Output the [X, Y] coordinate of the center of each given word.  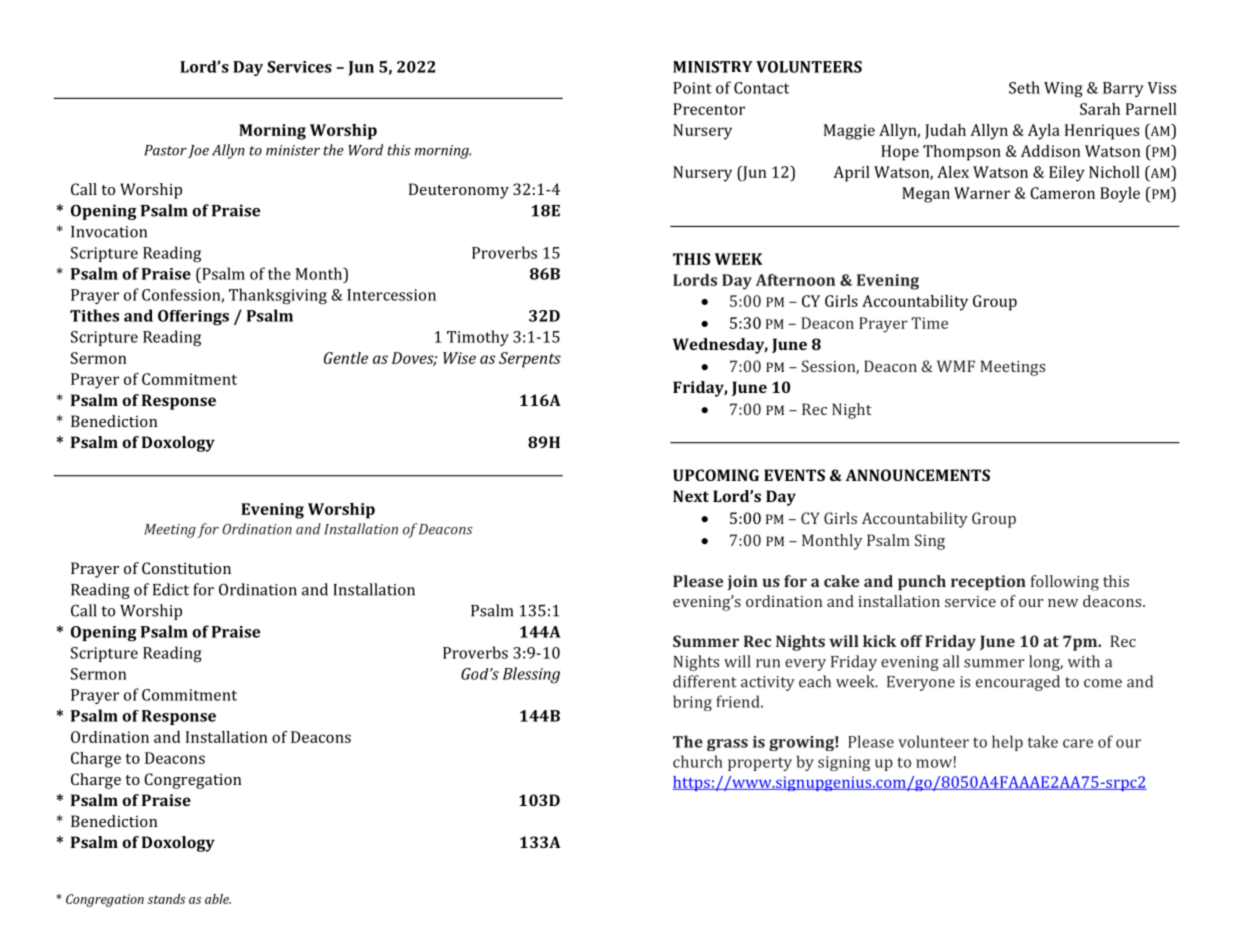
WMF [956, 366]
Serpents [530, 360]
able [218, 899]
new [1063, 603]
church [698, 761]
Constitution [186, 568]
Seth [1024, 87]
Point [692, 88]
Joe [198, 151]
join [743, 583]
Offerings [193, 318]
